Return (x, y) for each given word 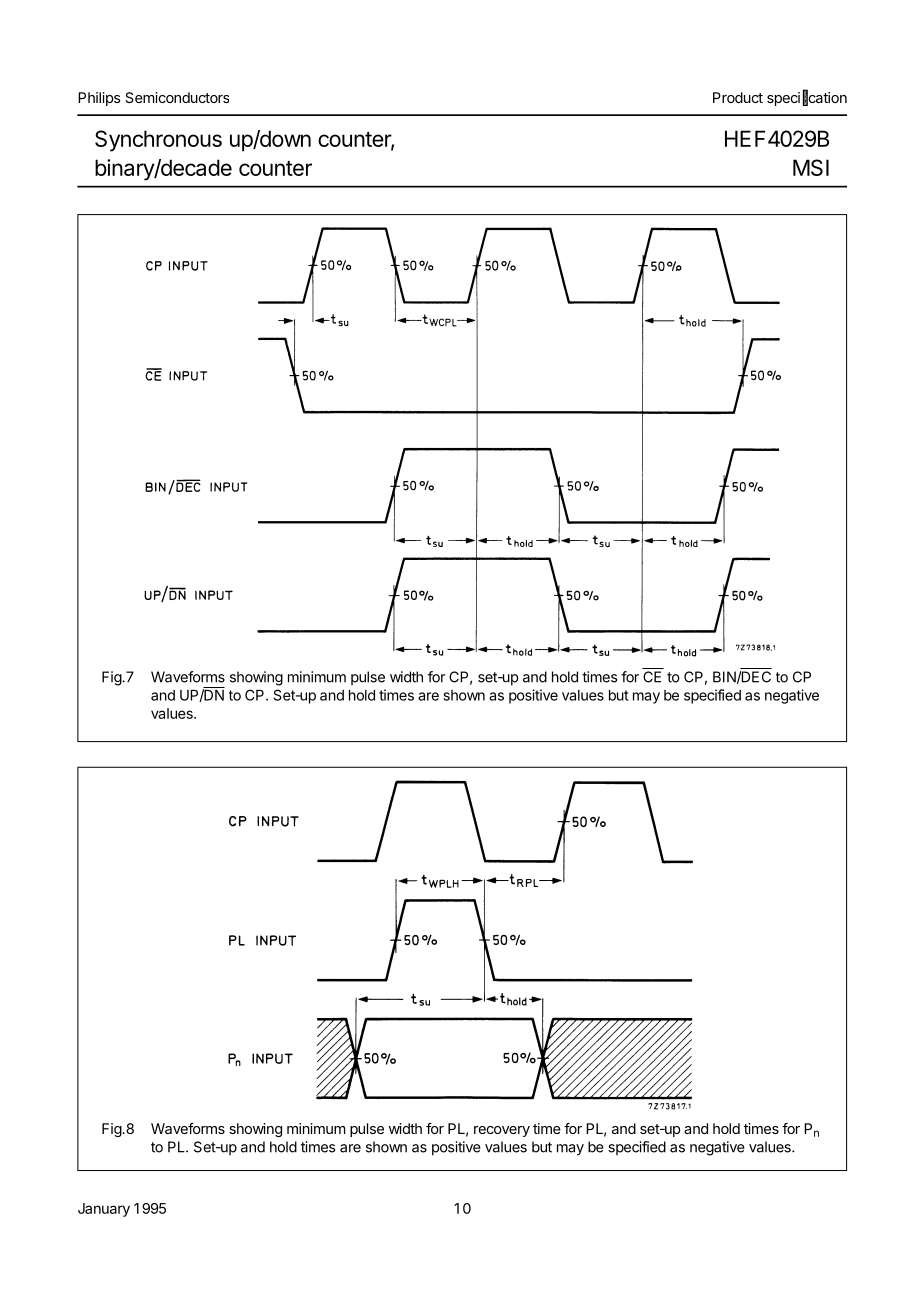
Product (738, 97)
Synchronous (158, 141)
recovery (502, 1131)
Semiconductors (177, 97)
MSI (811, 167)
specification (807, 98)
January (104, 1210)
